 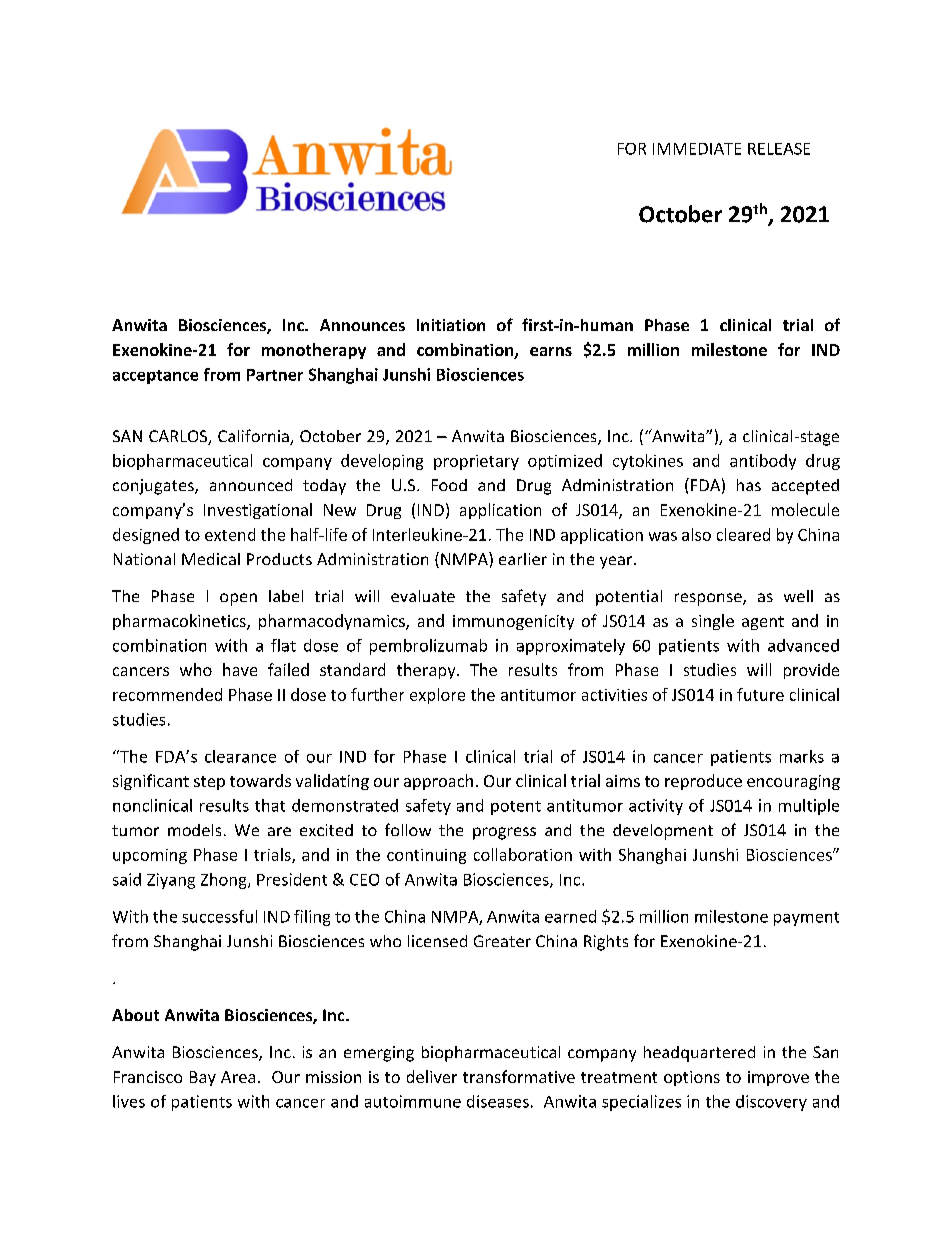 What do you see at coordinates (432, 1076) in the document?
I see `deliver` at bounding box center [432, 1076].
